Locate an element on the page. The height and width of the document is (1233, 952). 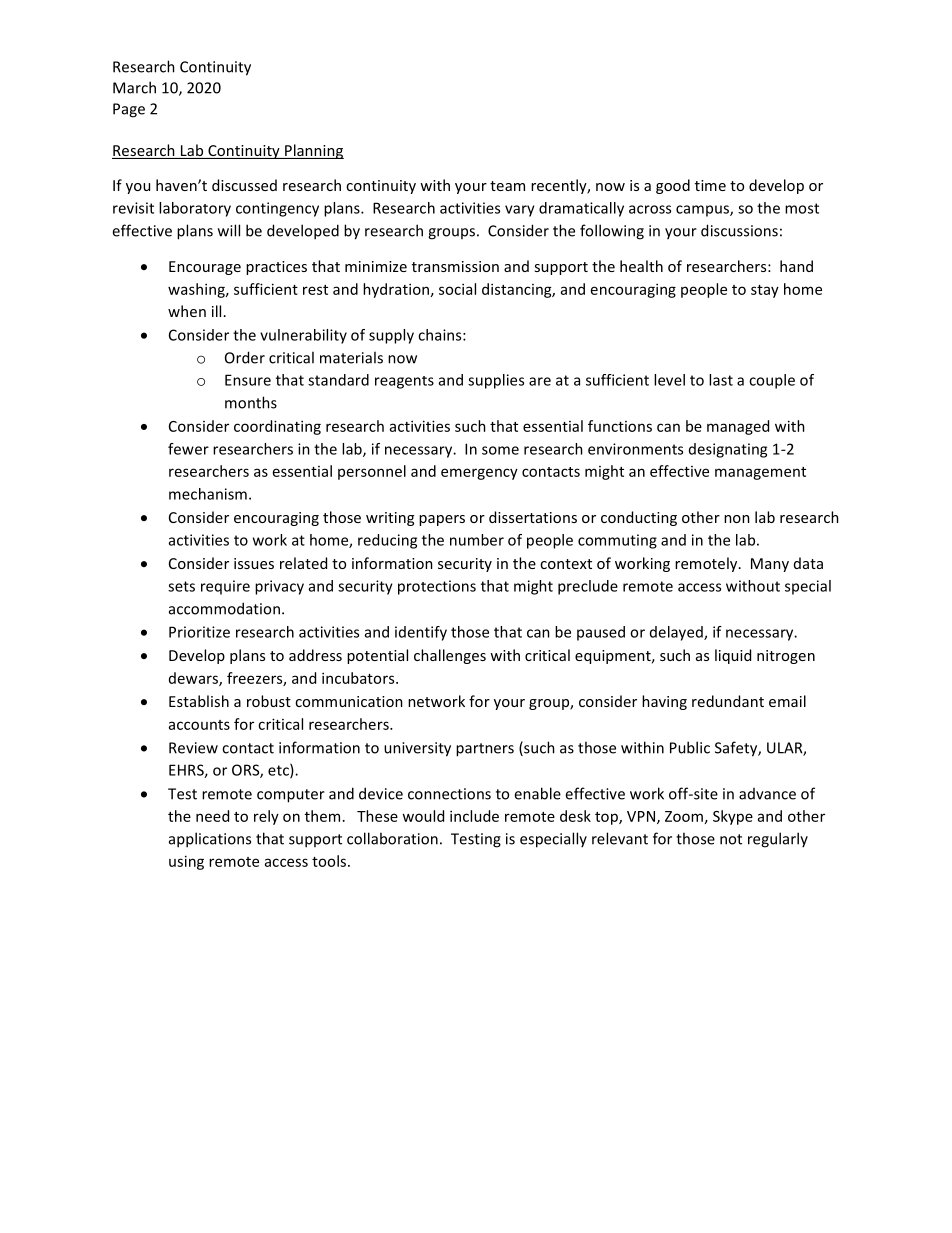
include is located at coordinates (474, 816).
